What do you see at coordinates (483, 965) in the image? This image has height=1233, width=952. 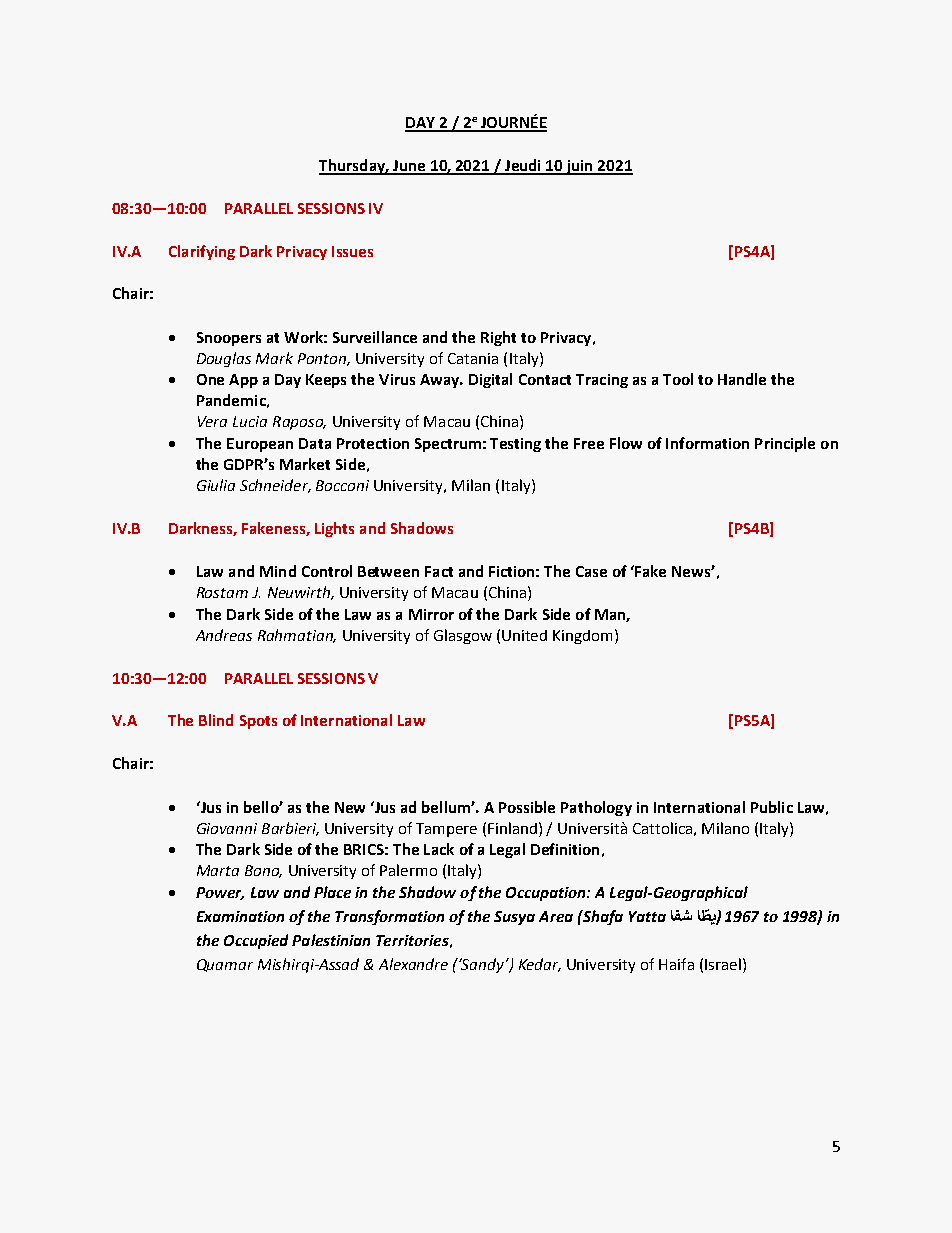 I see `Sandy` at bounding box center [483, 965].
